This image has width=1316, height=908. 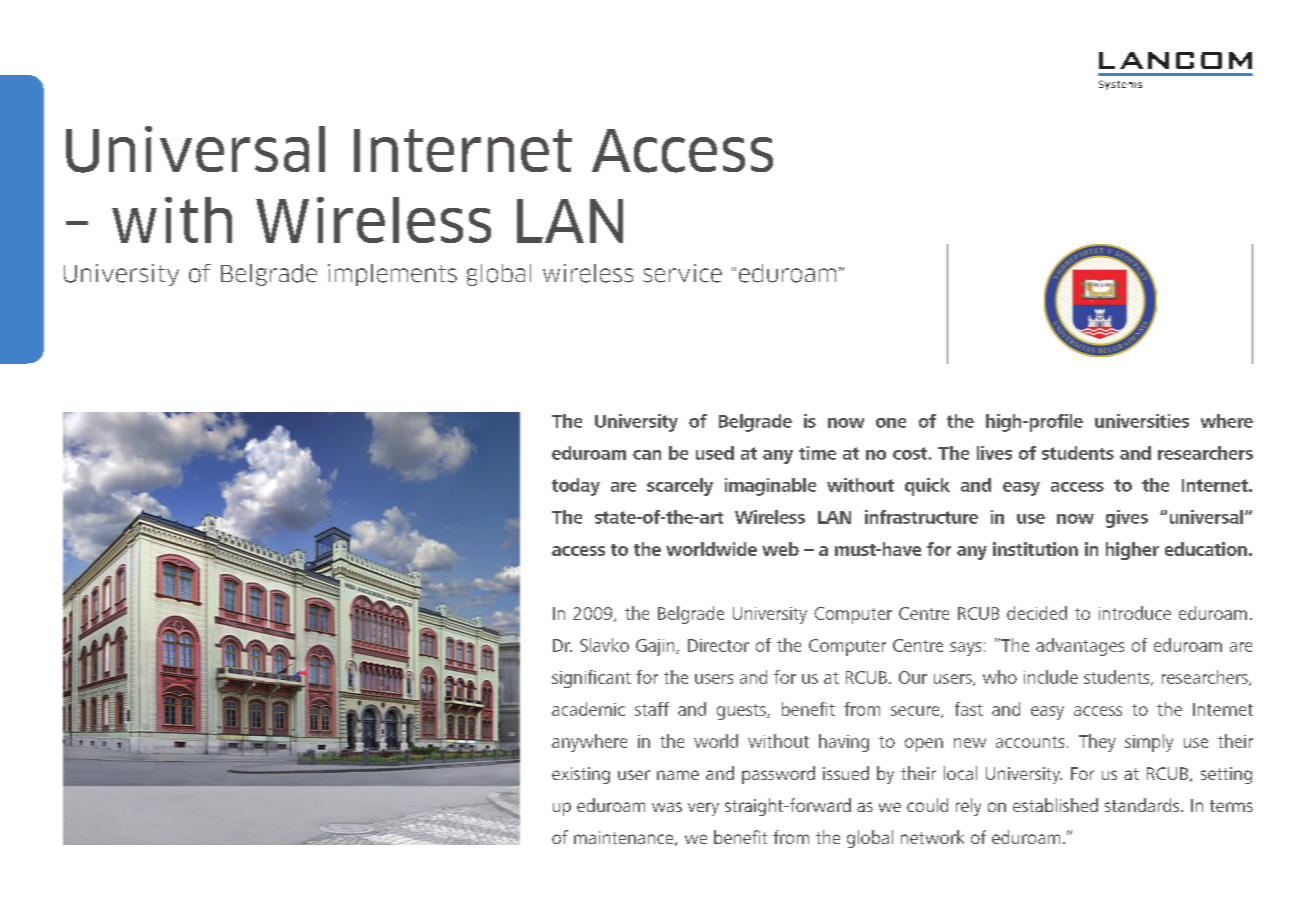 What do you see at coordinates (667, 807) in the image?
I see `was` at bounding box center [667, 807].
